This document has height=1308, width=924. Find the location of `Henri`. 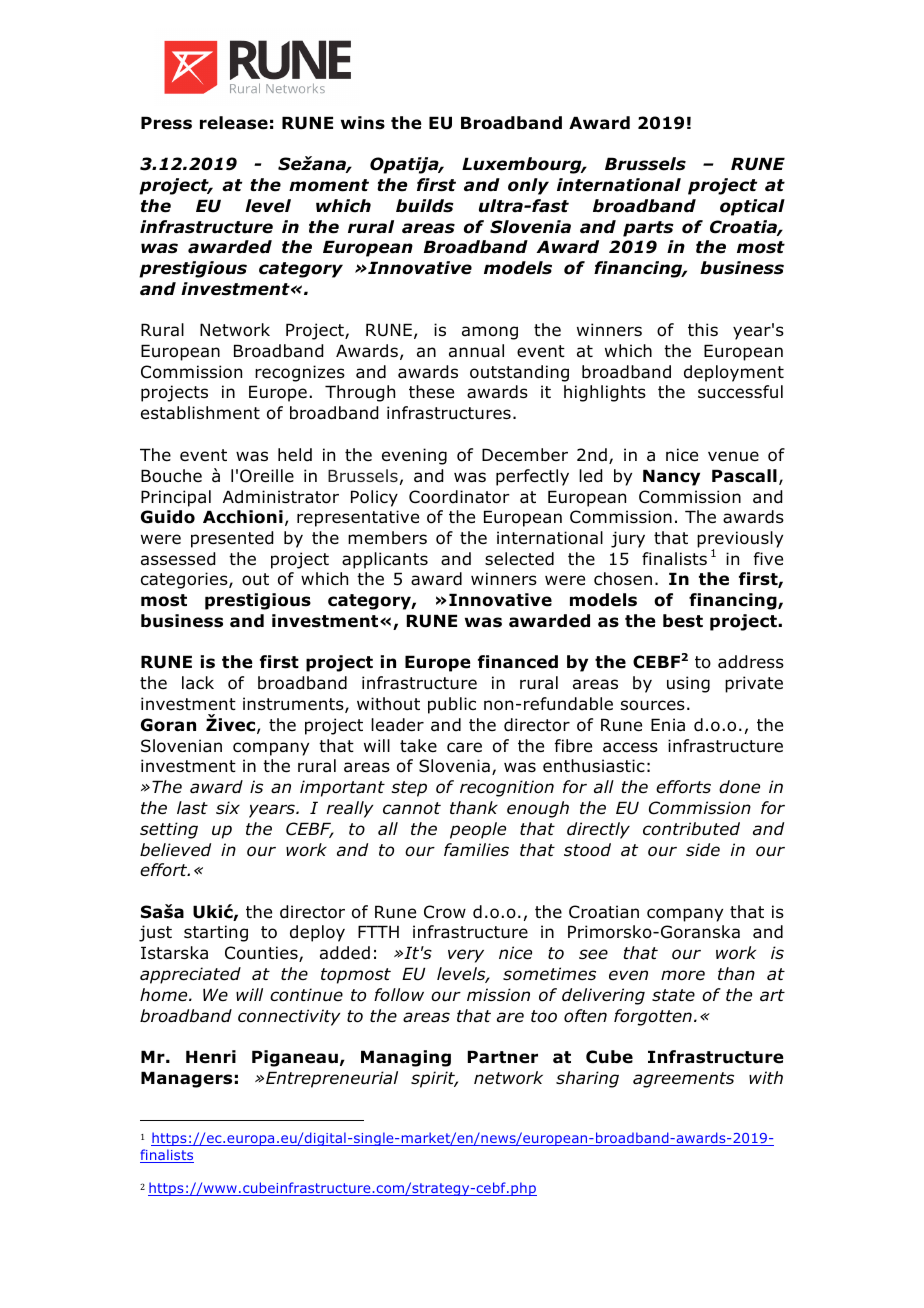

Henri is located at coordinates (211, 1057).
